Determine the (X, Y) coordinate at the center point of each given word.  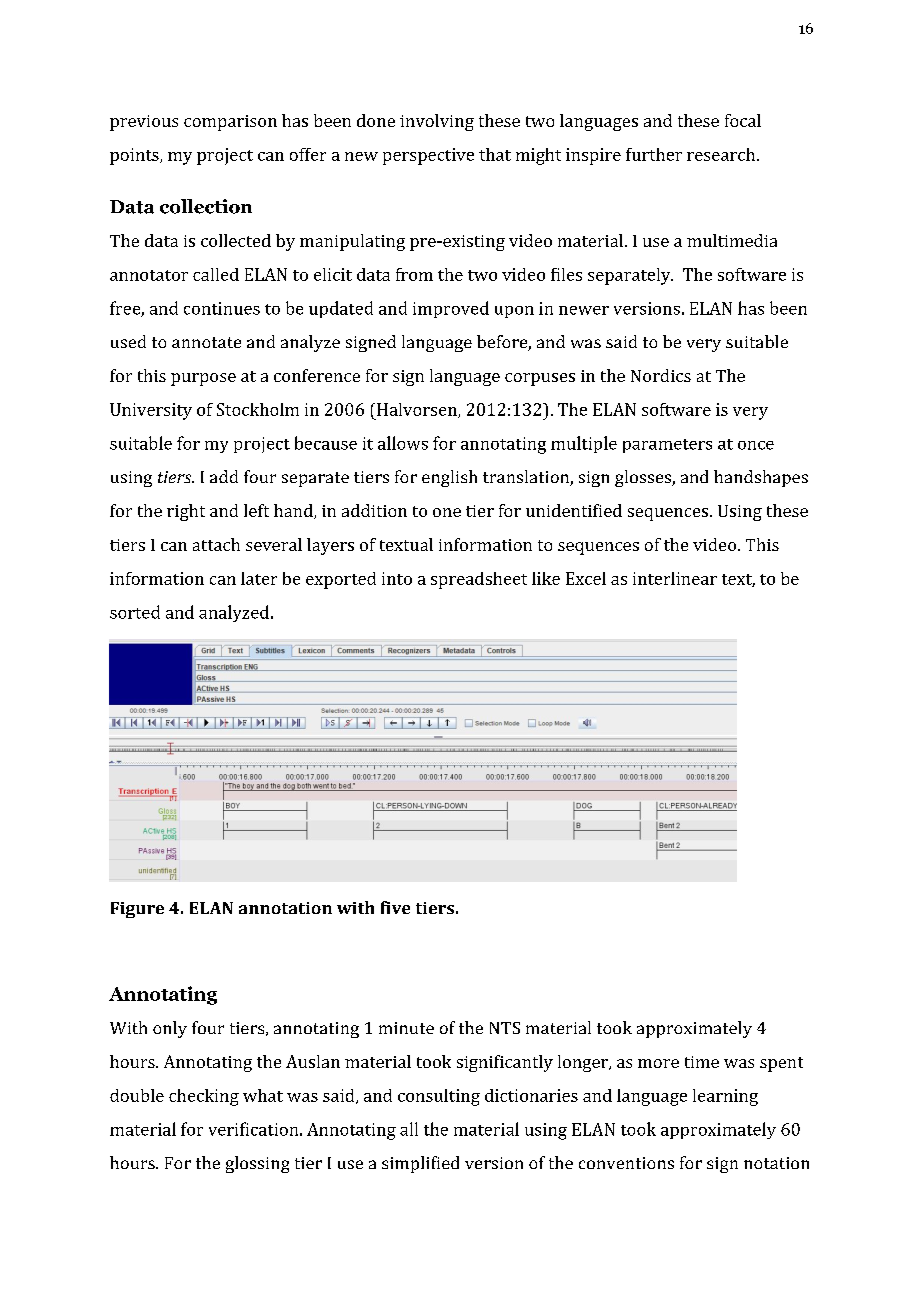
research (721, 154)
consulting (439, 1097)
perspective (428, 156)
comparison (230, 123)
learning (725, 1097)
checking (204, 1097)
